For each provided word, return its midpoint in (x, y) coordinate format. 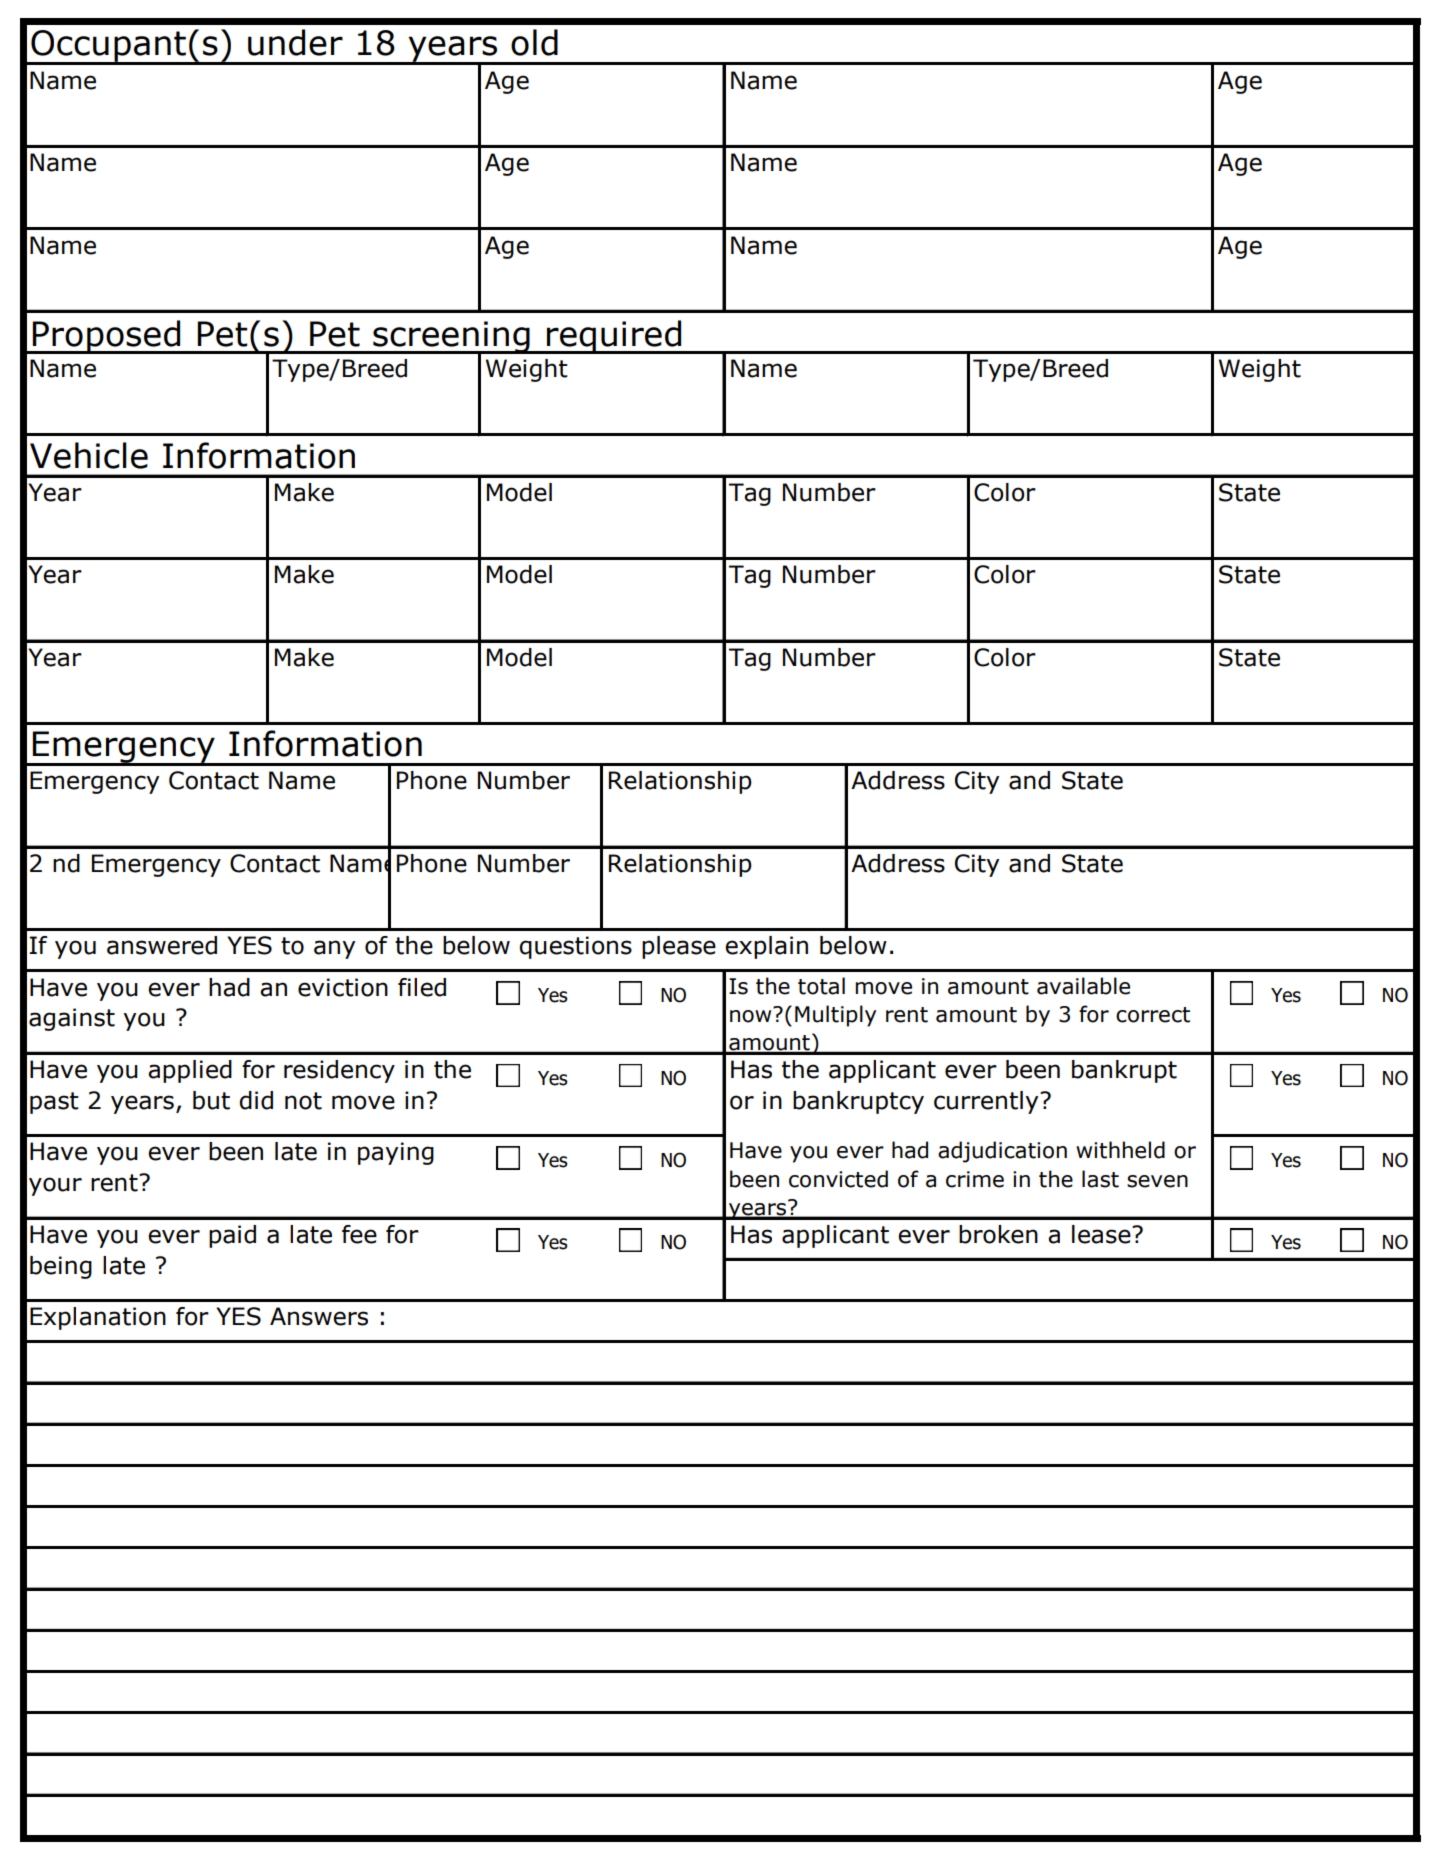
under (295, 42)
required (614, 337)
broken (998, 1234)
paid (232, 1236)
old (534, 42)
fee (359, 1234)
